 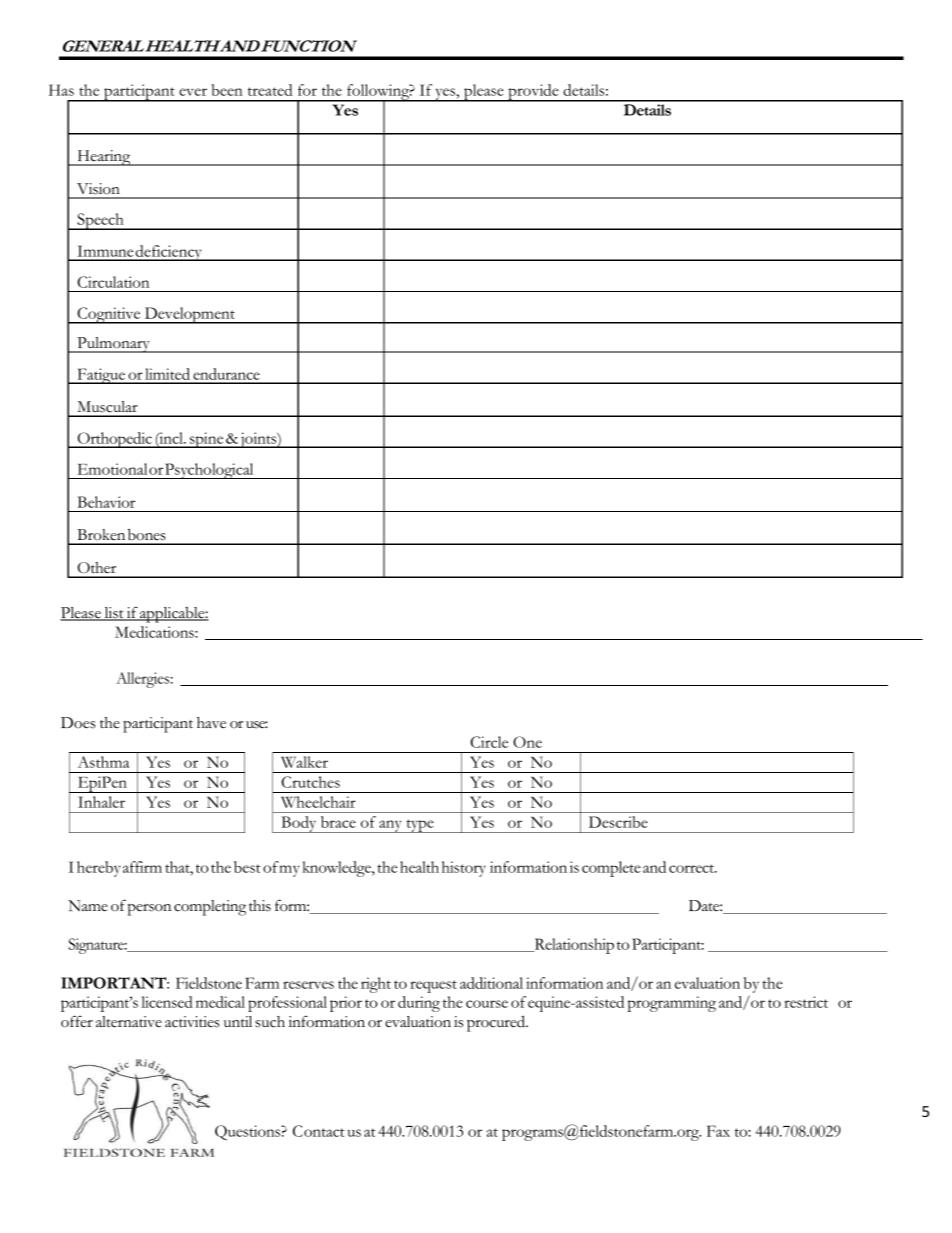 I want to click on provide, so click(x=533, y=93).
